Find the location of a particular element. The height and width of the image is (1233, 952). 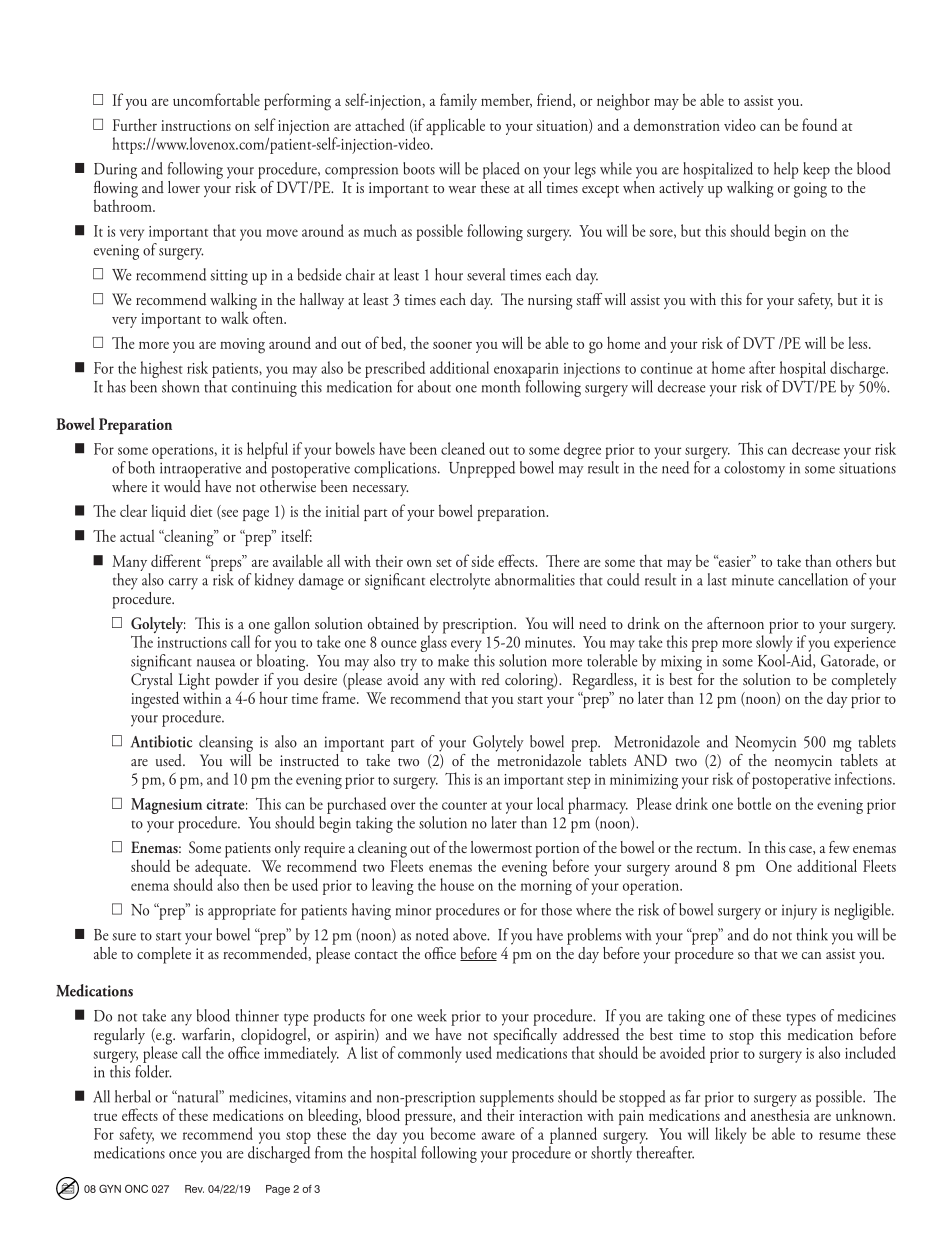

make is located at coordinates (453, 660).
